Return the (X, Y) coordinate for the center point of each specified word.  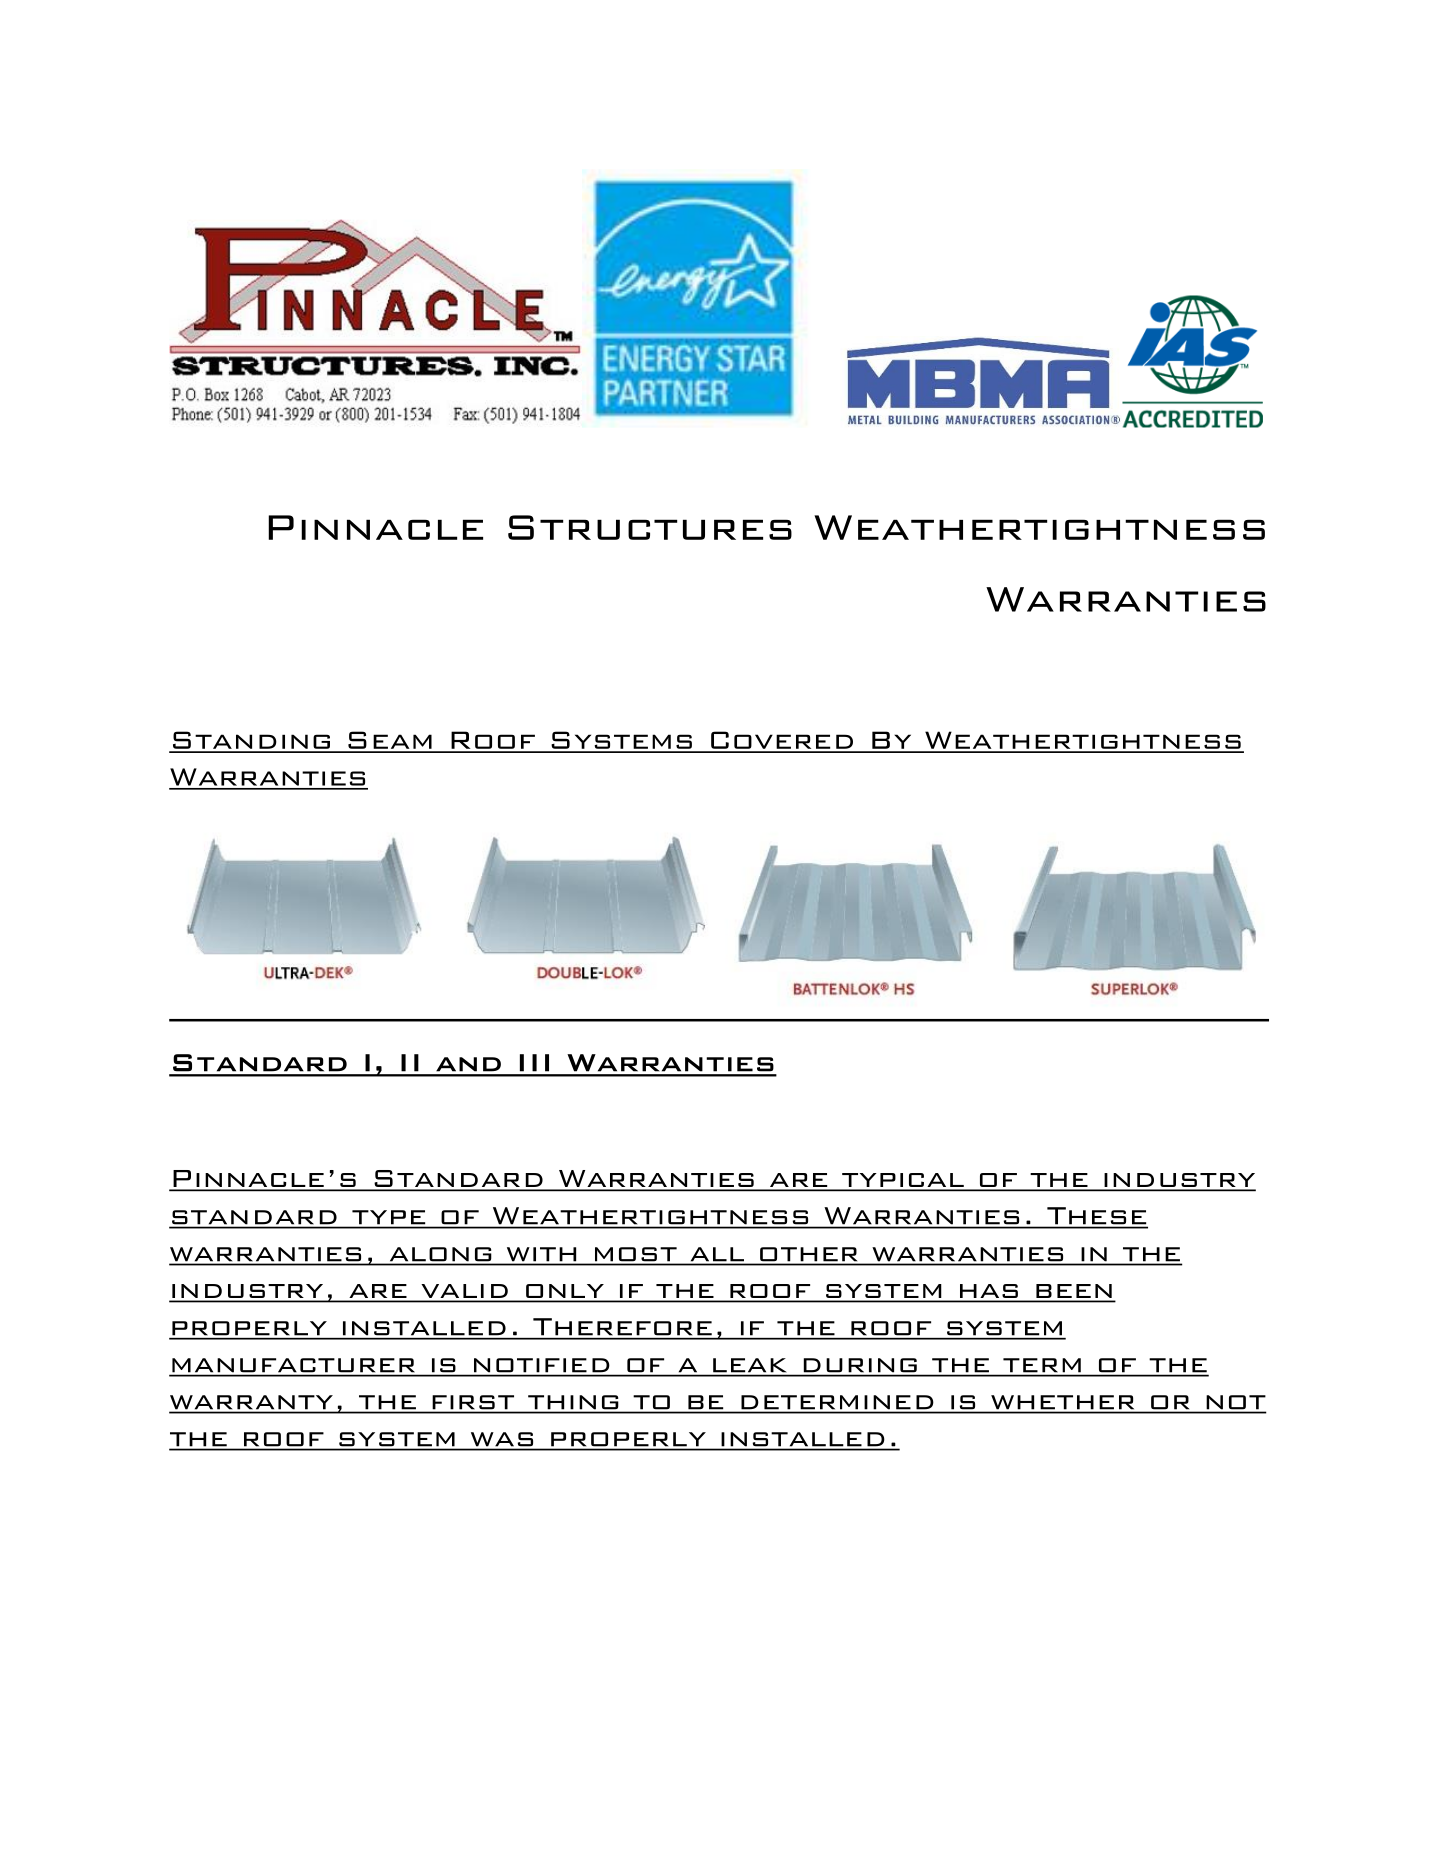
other (808, 1254)
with (541, 1254)
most (636, 1254)
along (440, 1254)
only (565, 1292)
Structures (650, 527)
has (988, 1292)
